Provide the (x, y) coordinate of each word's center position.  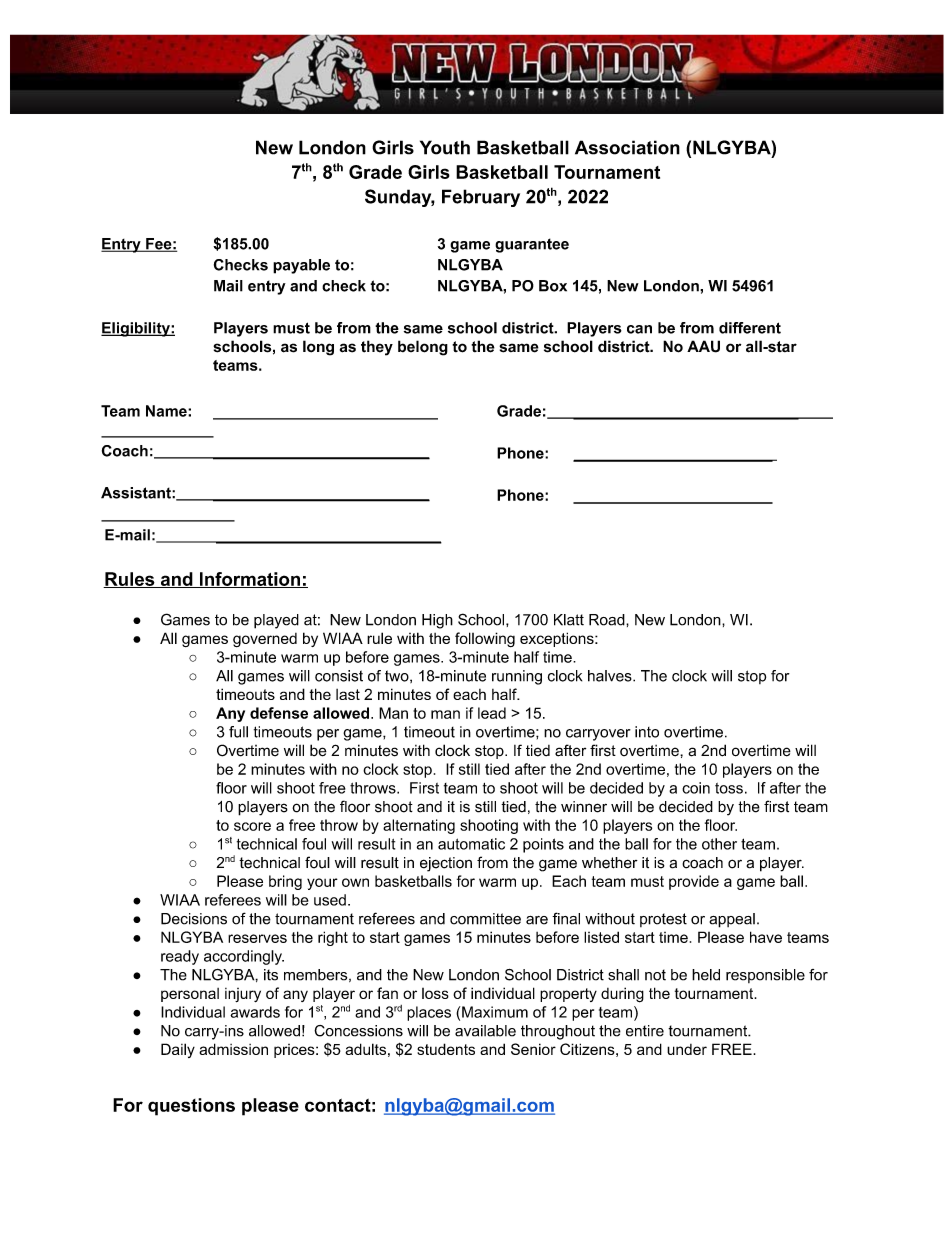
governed (265, 640)
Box (553, 286)
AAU (703, 346)
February (481, 198)
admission (233, 1049)
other (719, 844)
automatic (471, 844)
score (252, 826)
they (377, 348)
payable (301, 266)
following (485, 639)
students (446, 1049)
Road (608, 620)
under (687, 1049)
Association (627, 147)
